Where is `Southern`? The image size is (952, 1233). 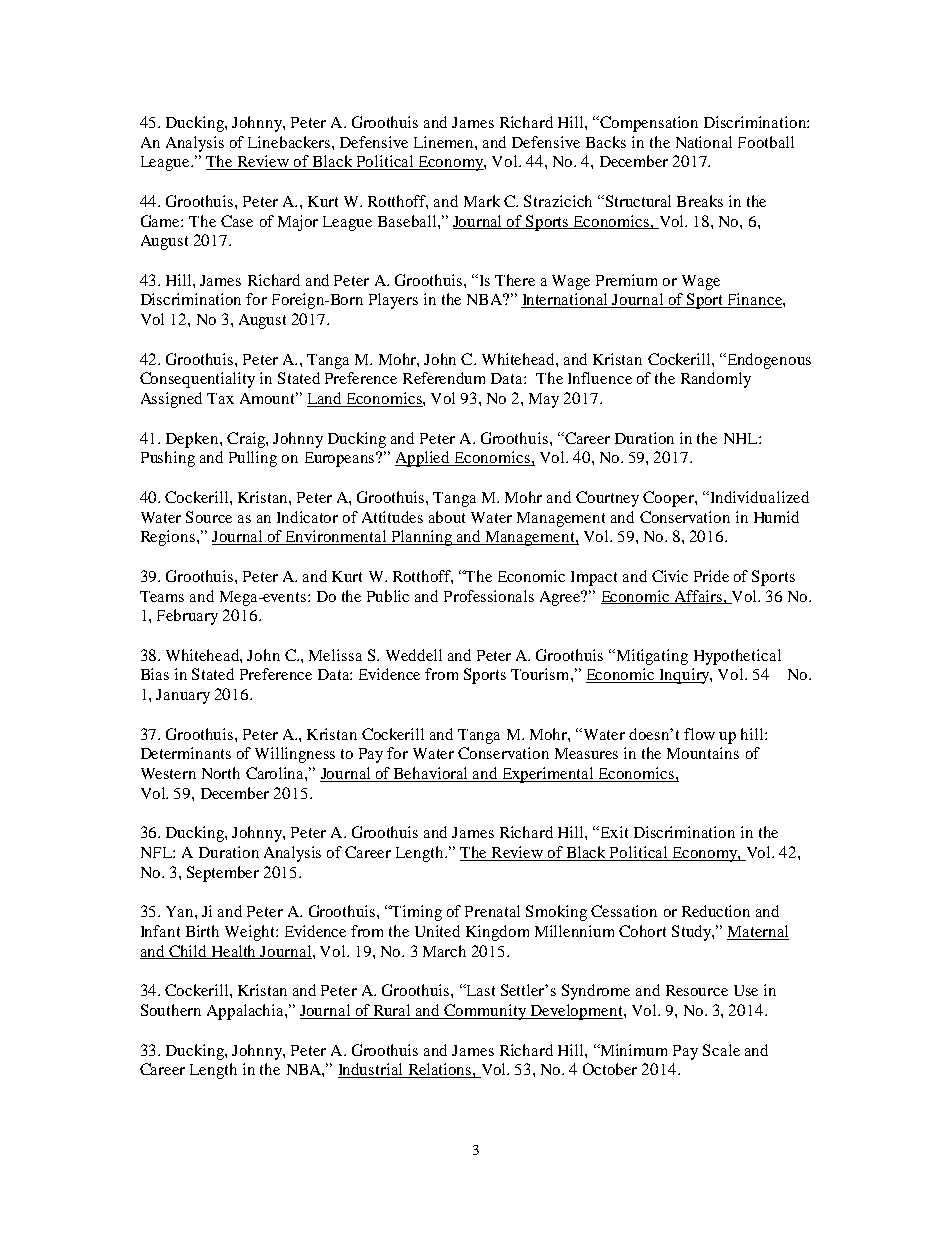
Southern is located at coordinates (171, 1010).
